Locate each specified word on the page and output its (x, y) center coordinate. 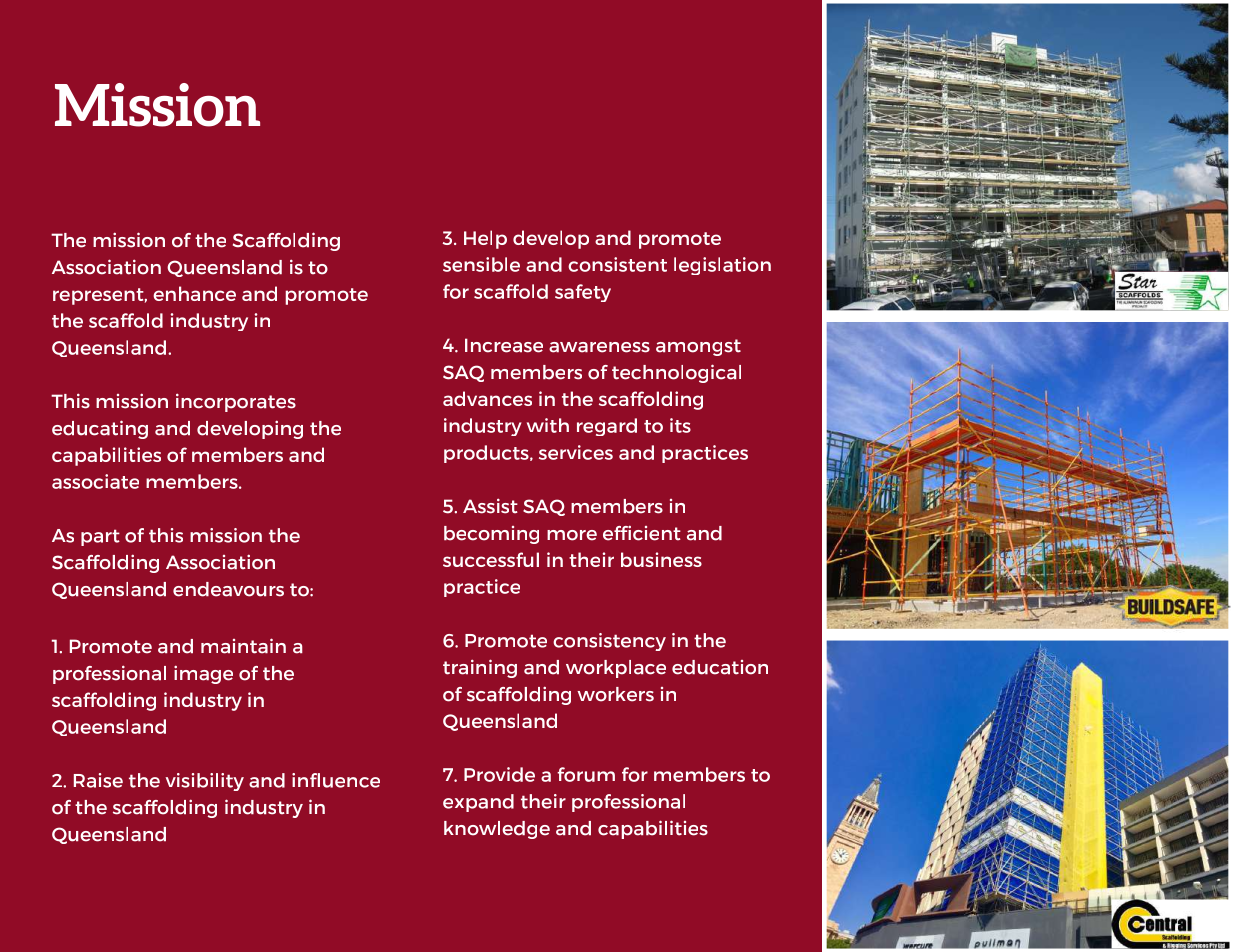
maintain (243, 646)
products (487, 454)
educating (100, 429)
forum (586, 774)
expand (478, 803)
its (680, 425)
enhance (194, 293)
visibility (204, 782)
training (480, 668)
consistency (609, 642)
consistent (617, 264)
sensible (481, 264)
